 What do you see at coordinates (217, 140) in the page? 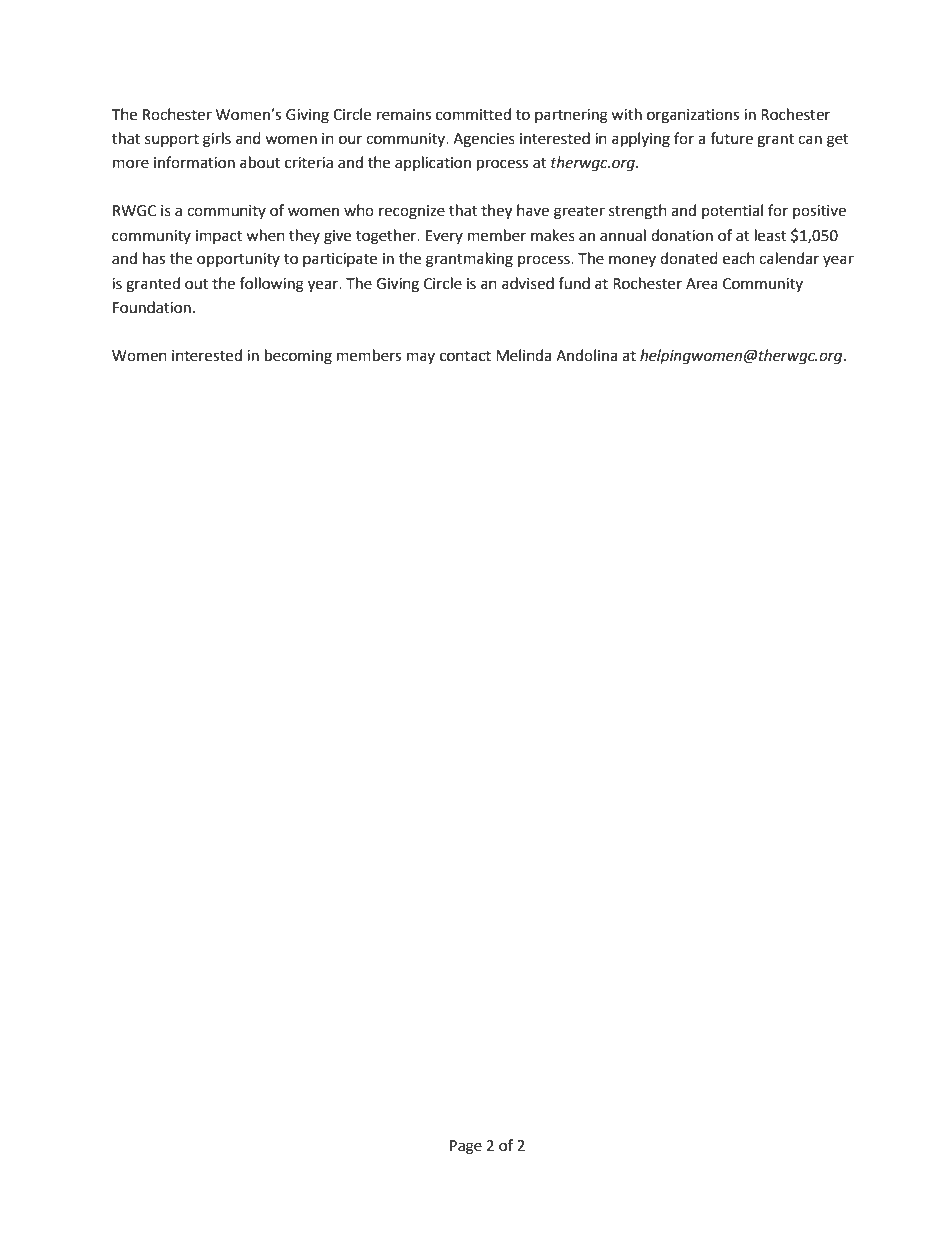
I see `girls` at bounding box center [217, 140].
